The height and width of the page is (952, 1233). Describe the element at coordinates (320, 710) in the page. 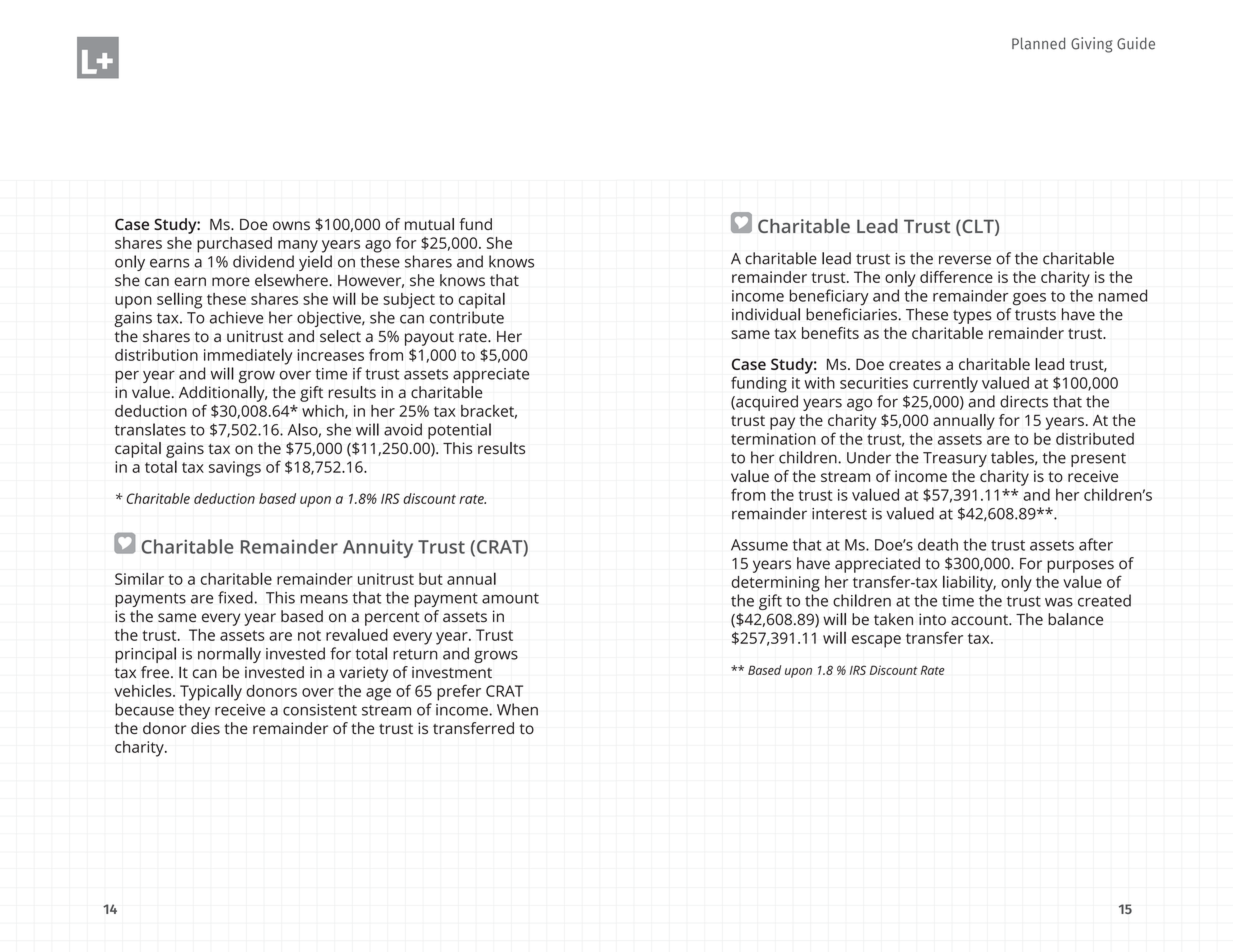

I see `consistent` at that location.
